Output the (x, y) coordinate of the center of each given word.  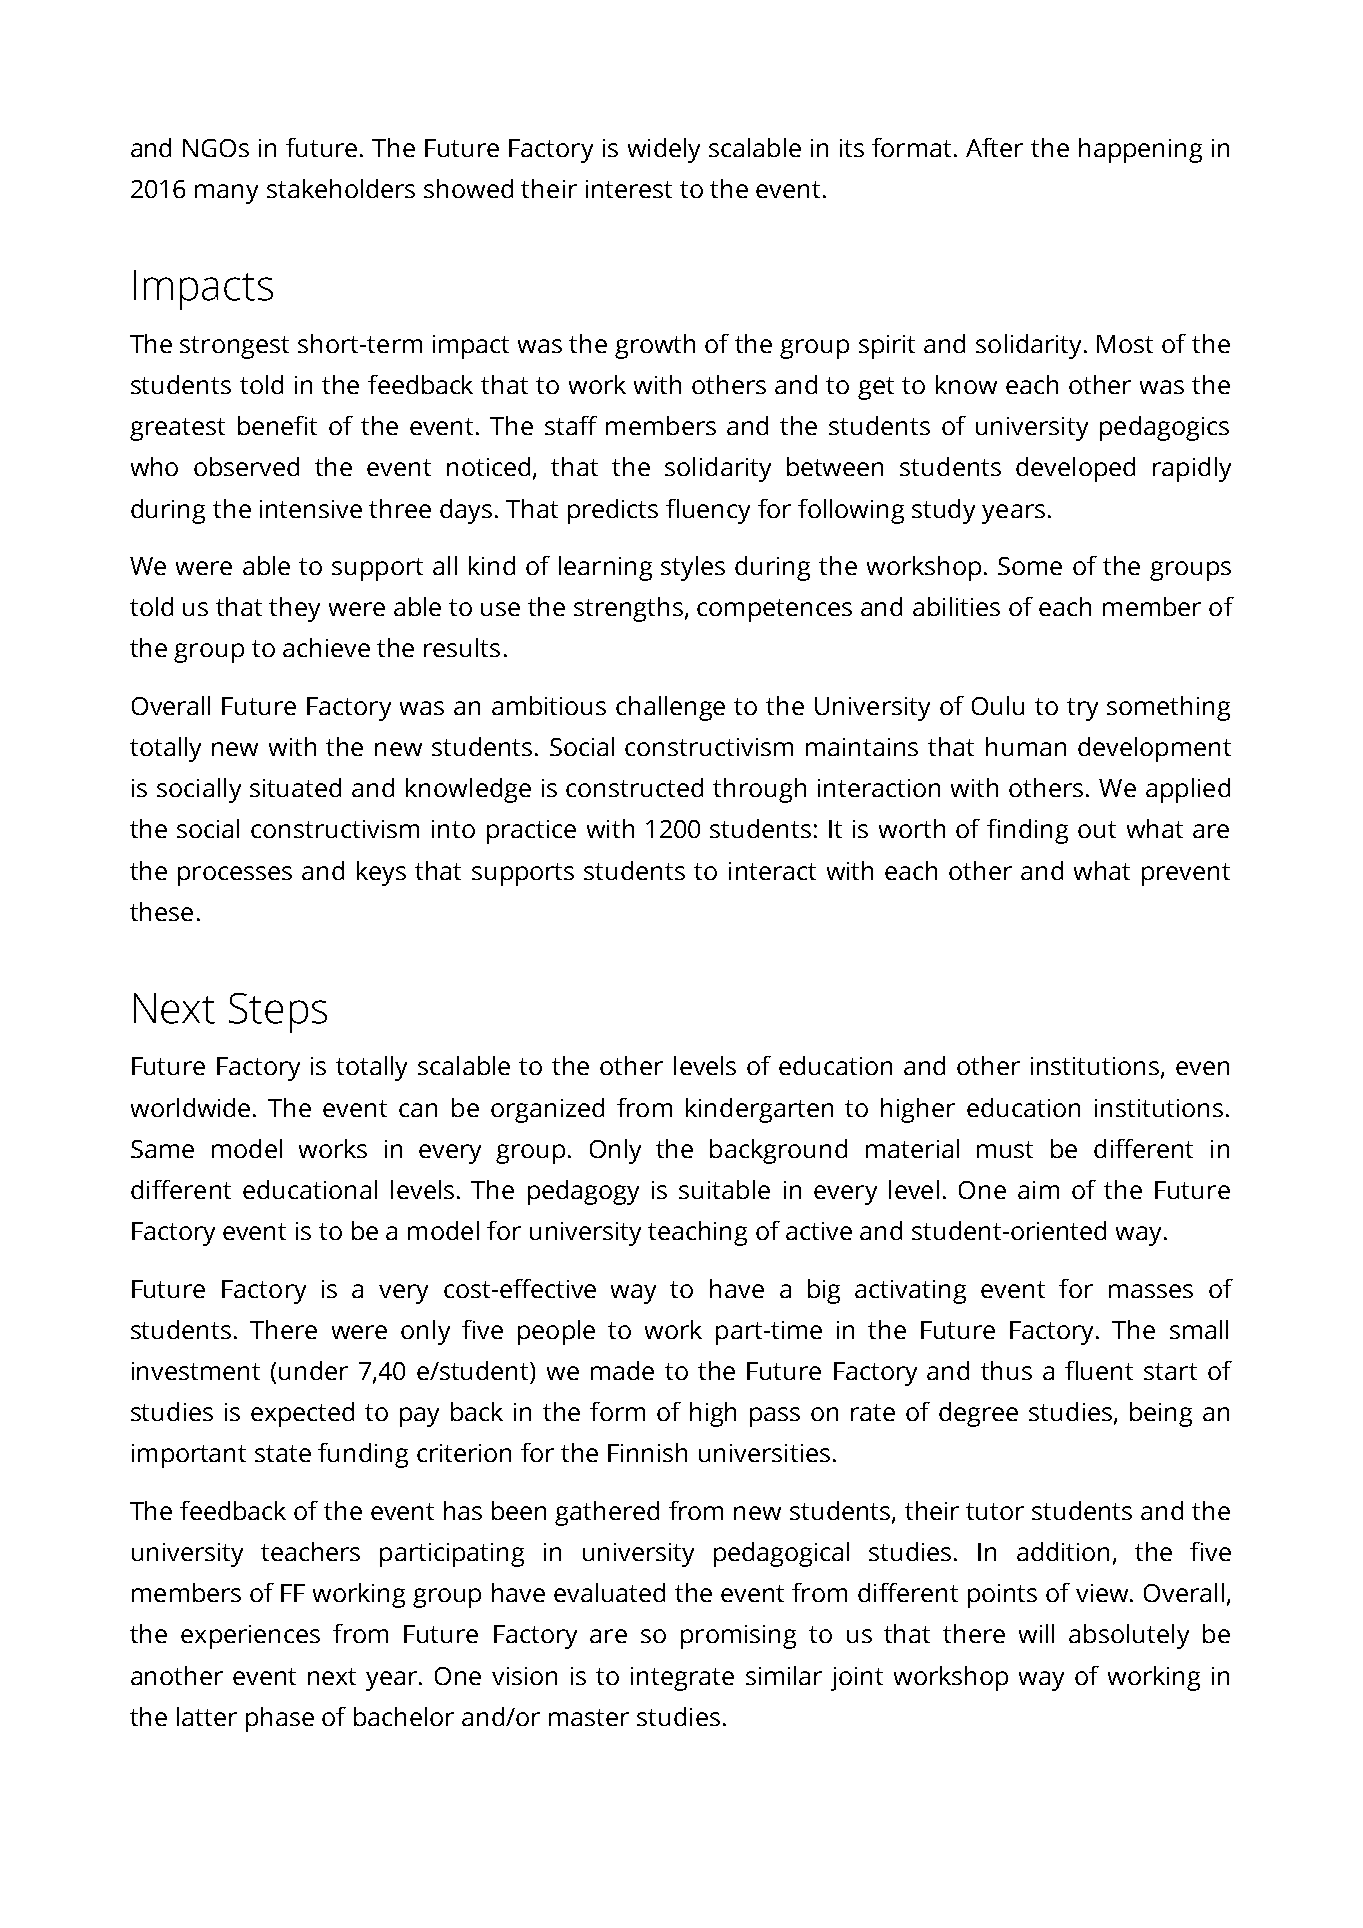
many (226, 194)
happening (1140, 150)
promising (738, 1637)
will (1036, 1633)
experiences (250, 1637)
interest (629, 189)
